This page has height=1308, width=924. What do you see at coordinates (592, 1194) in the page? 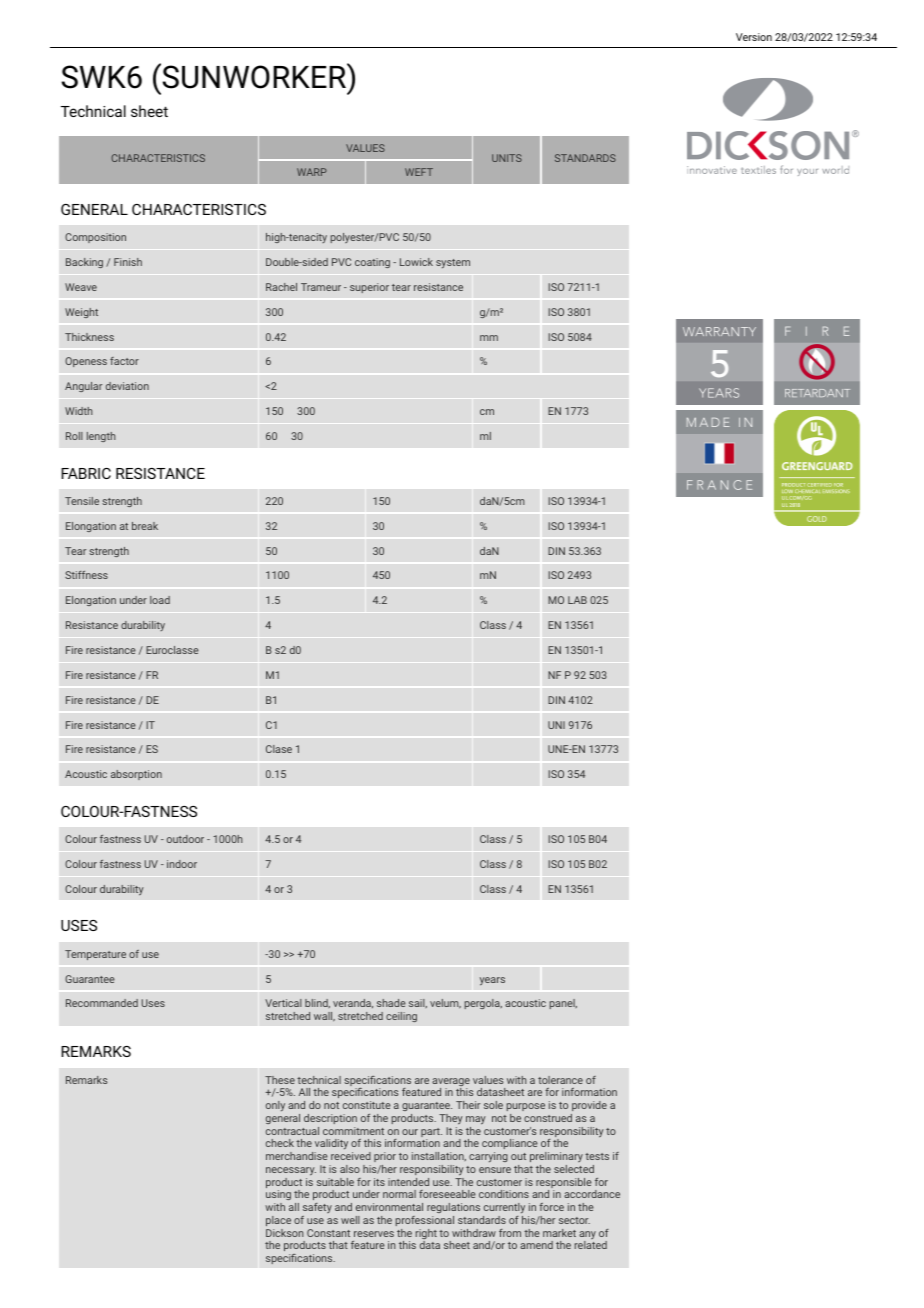
I see `accordance` at bounding box center [592, 1194].
